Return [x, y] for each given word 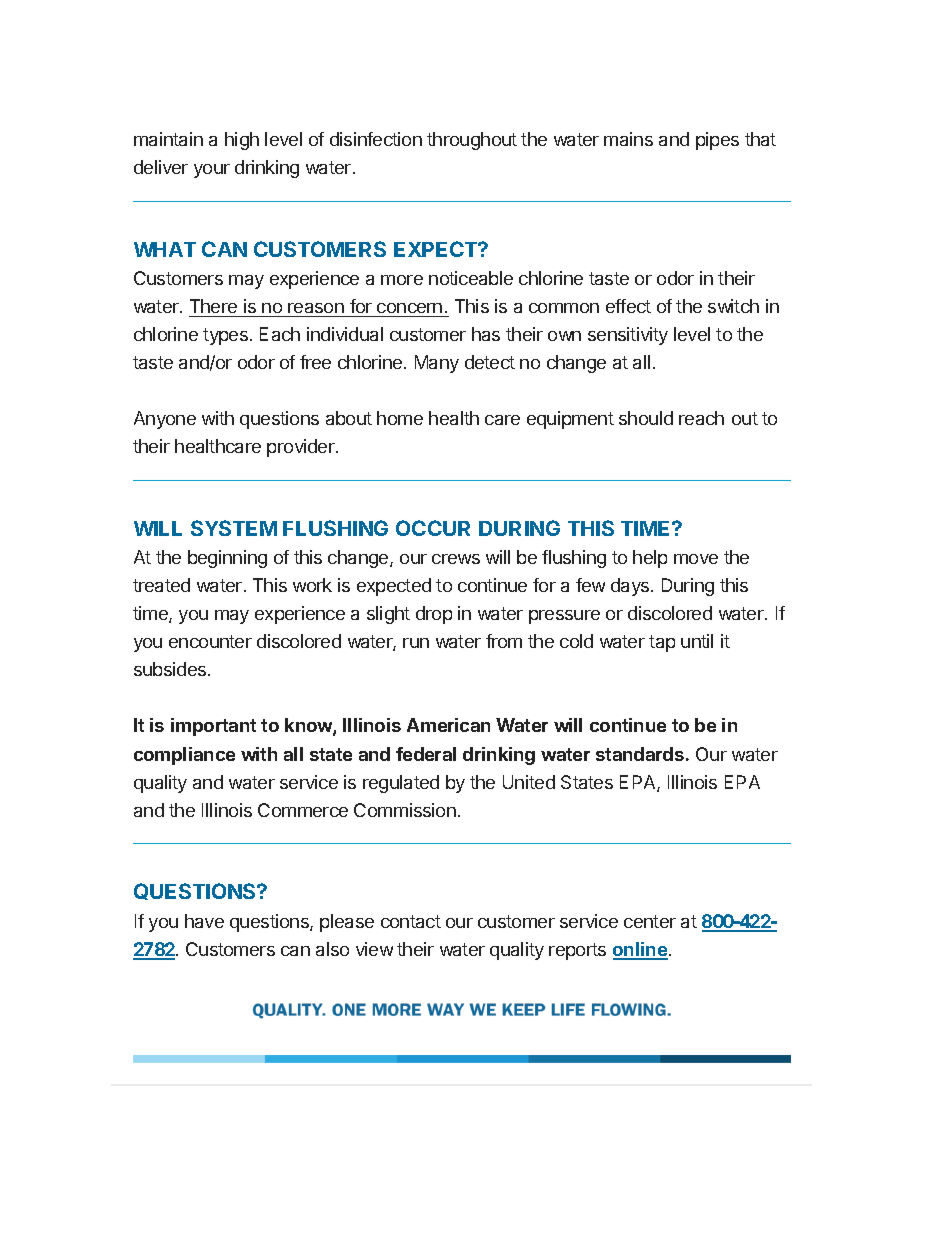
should [646, 418]
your [212, 171]
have [204, 921]
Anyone [165, 420]
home [400, 418]
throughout [472, 141]
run [416, 643]
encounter [210, 641]
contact [411, 921]
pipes [717, 141]
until [697, 641]
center [650, 921]
